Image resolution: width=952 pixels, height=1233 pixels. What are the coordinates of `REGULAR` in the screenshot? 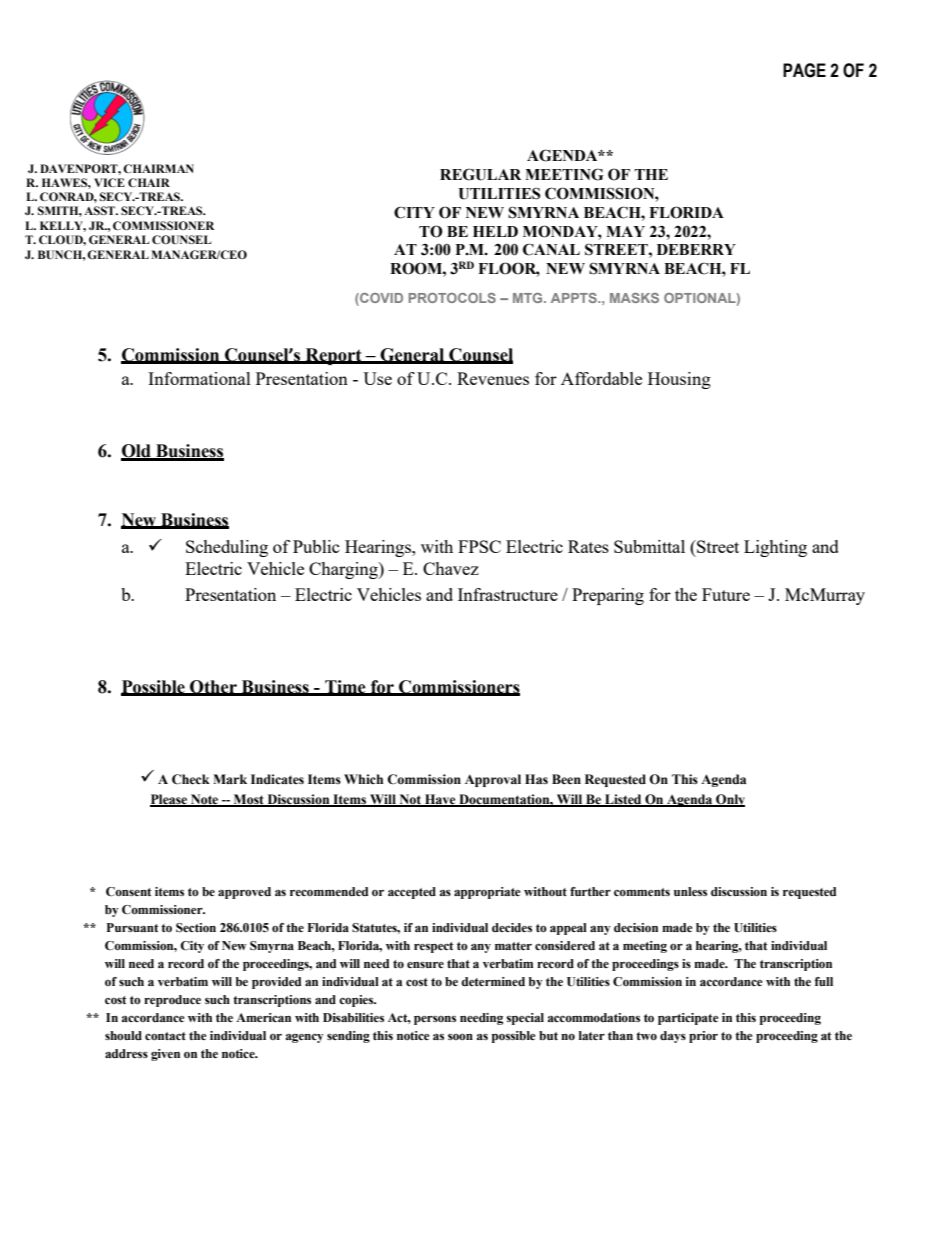 It's located at (480, 174).
